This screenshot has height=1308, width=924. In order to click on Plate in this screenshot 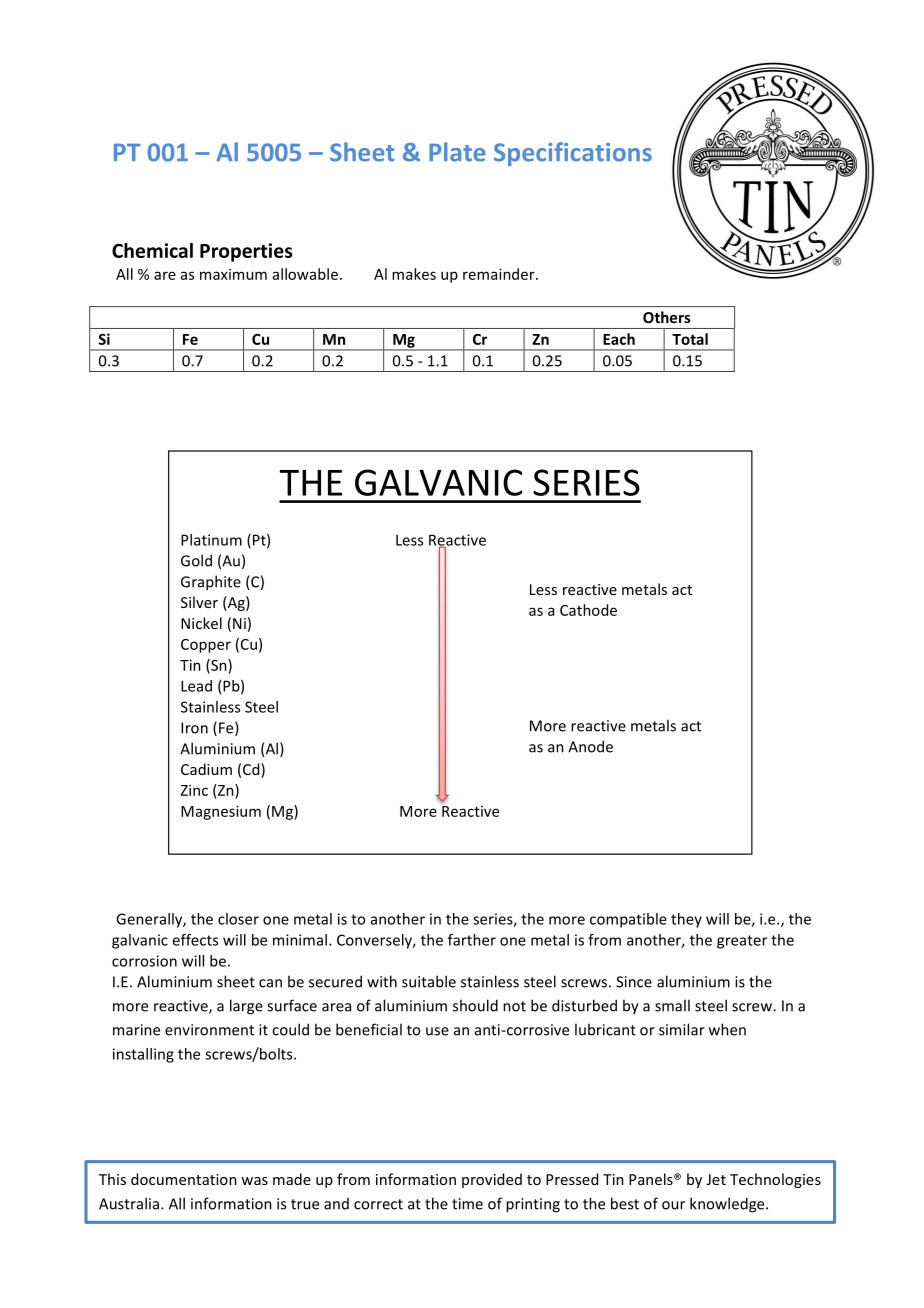, I will do `click(457, 152)`.
